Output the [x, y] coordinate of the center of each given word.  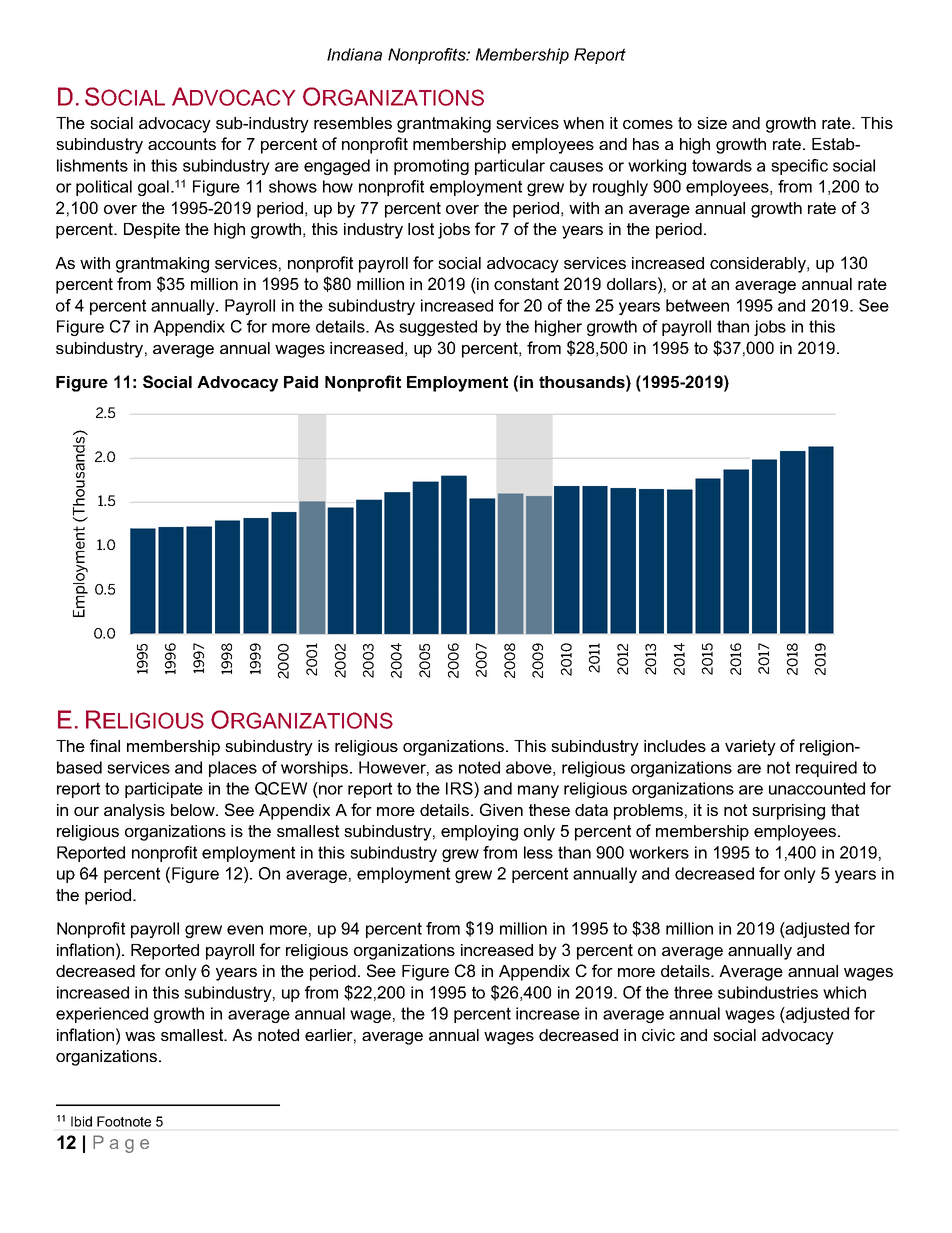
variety [750, 748]
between [697, 305]
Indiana [354, 54]
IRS [460, 788]
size [712, 123]
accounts [182, 144]
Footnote [124, 1121]
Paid [301, 382]
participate [164, 790]
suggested [438, 328]
